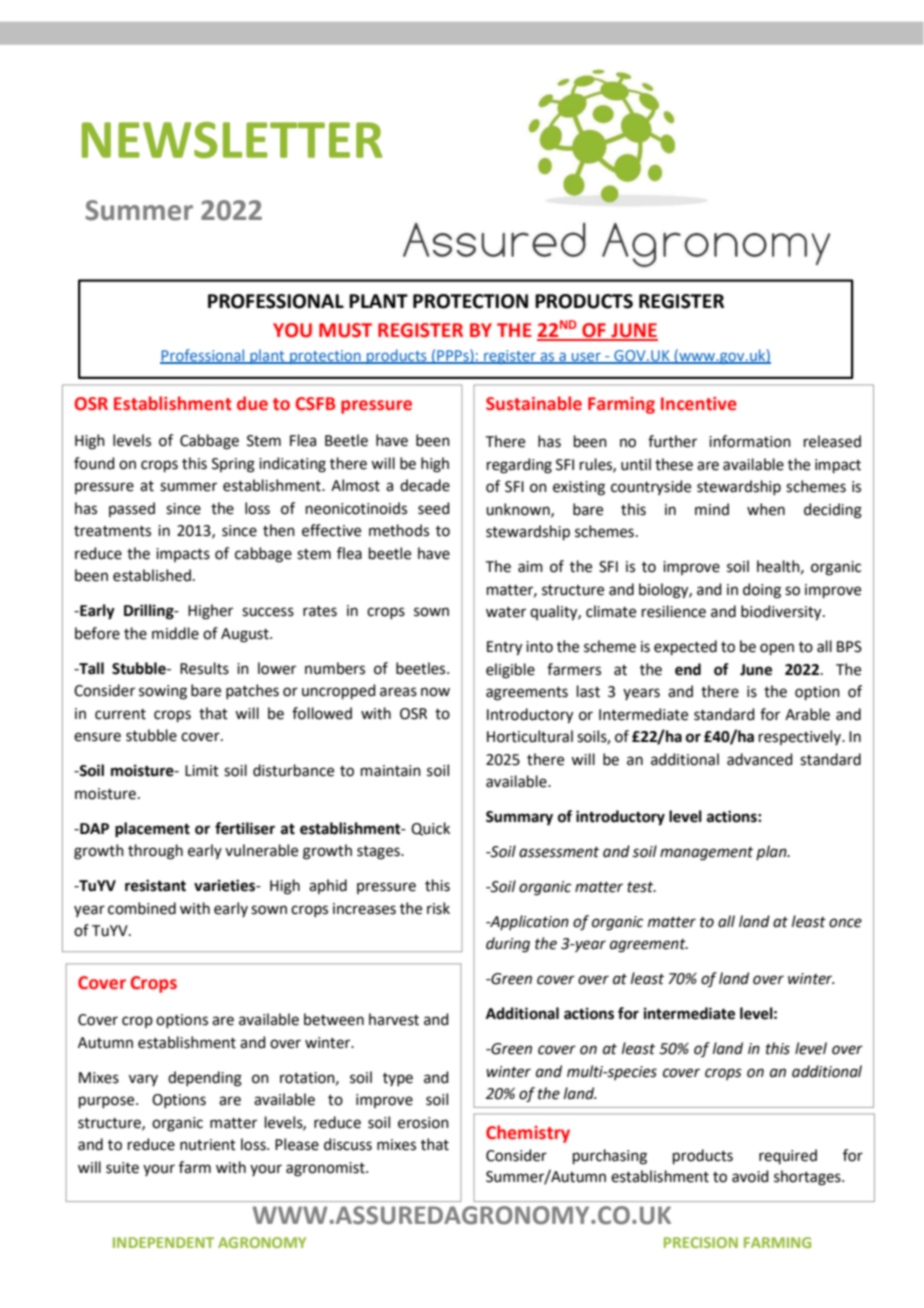  I want to click on MUST, so click(345, 330).
